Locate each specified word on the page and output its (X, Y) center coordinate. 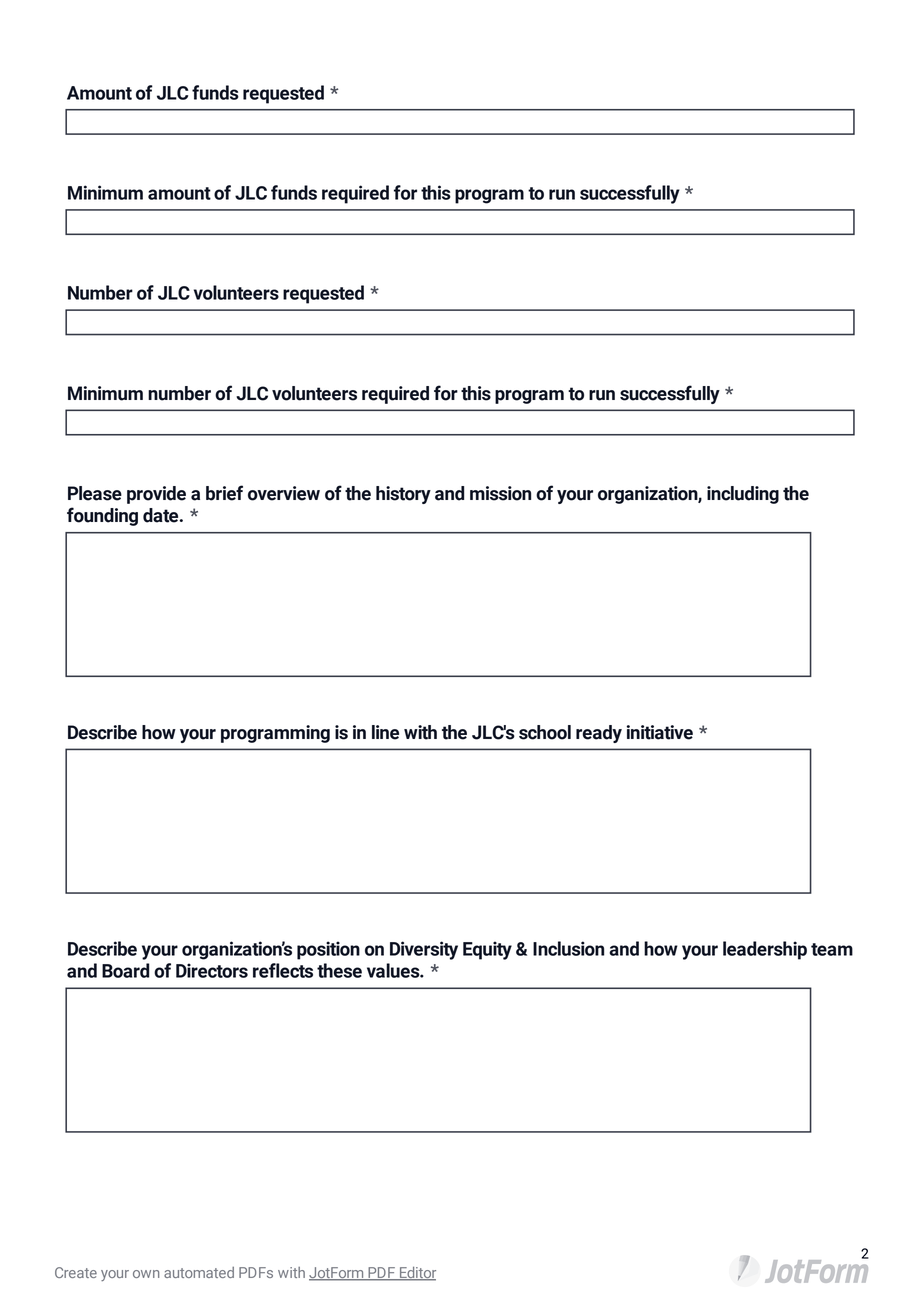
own (146, 1274)
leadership (765, 950)
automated (199, 1272)
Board (126, 970)
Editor (417, 1274)
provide (156, 495)
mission (500, 493)
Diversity (424, 950)
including (743, 495)
